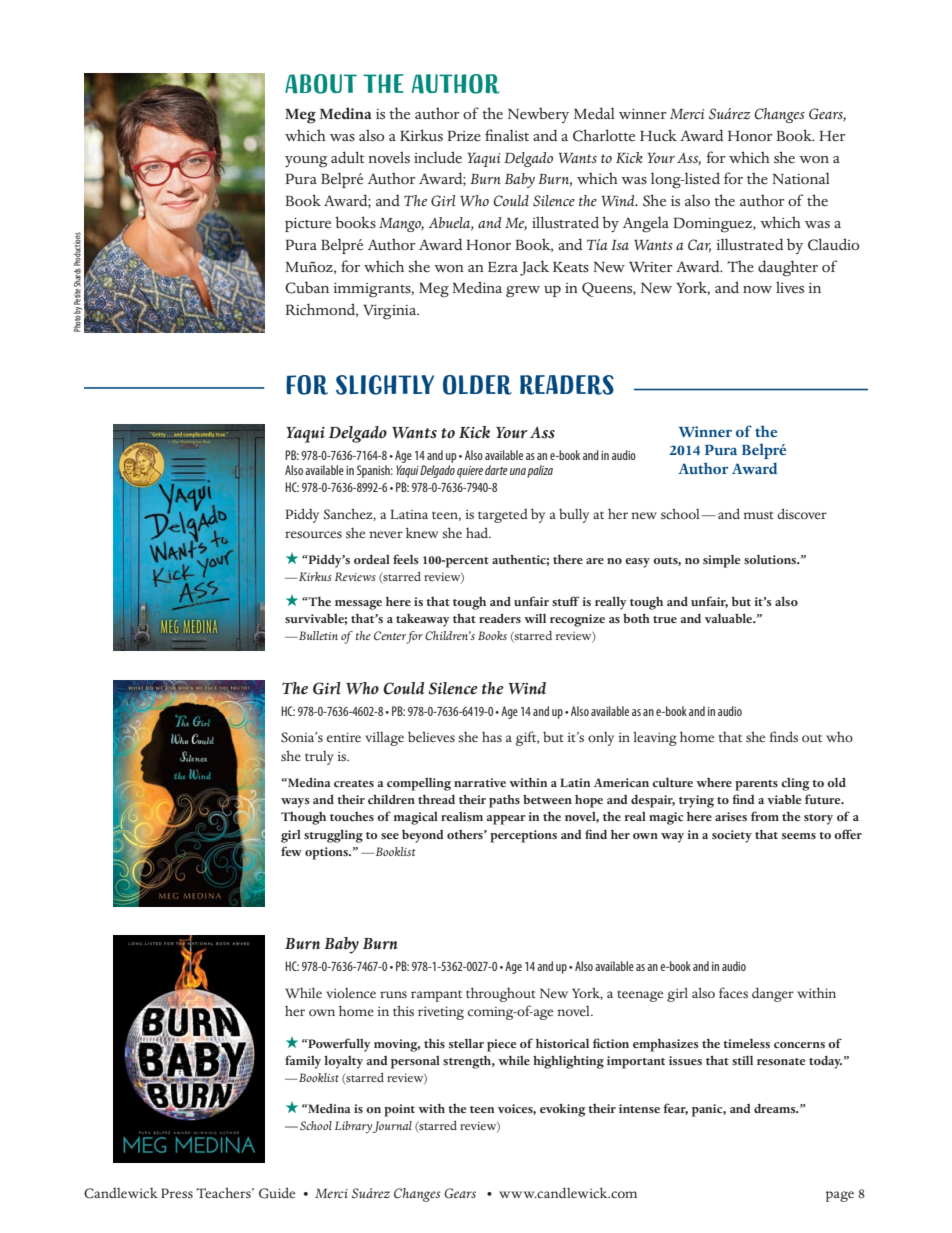 The height and width of the screenshot is (1233, 952). I want to click on from, so click(765, 816).
